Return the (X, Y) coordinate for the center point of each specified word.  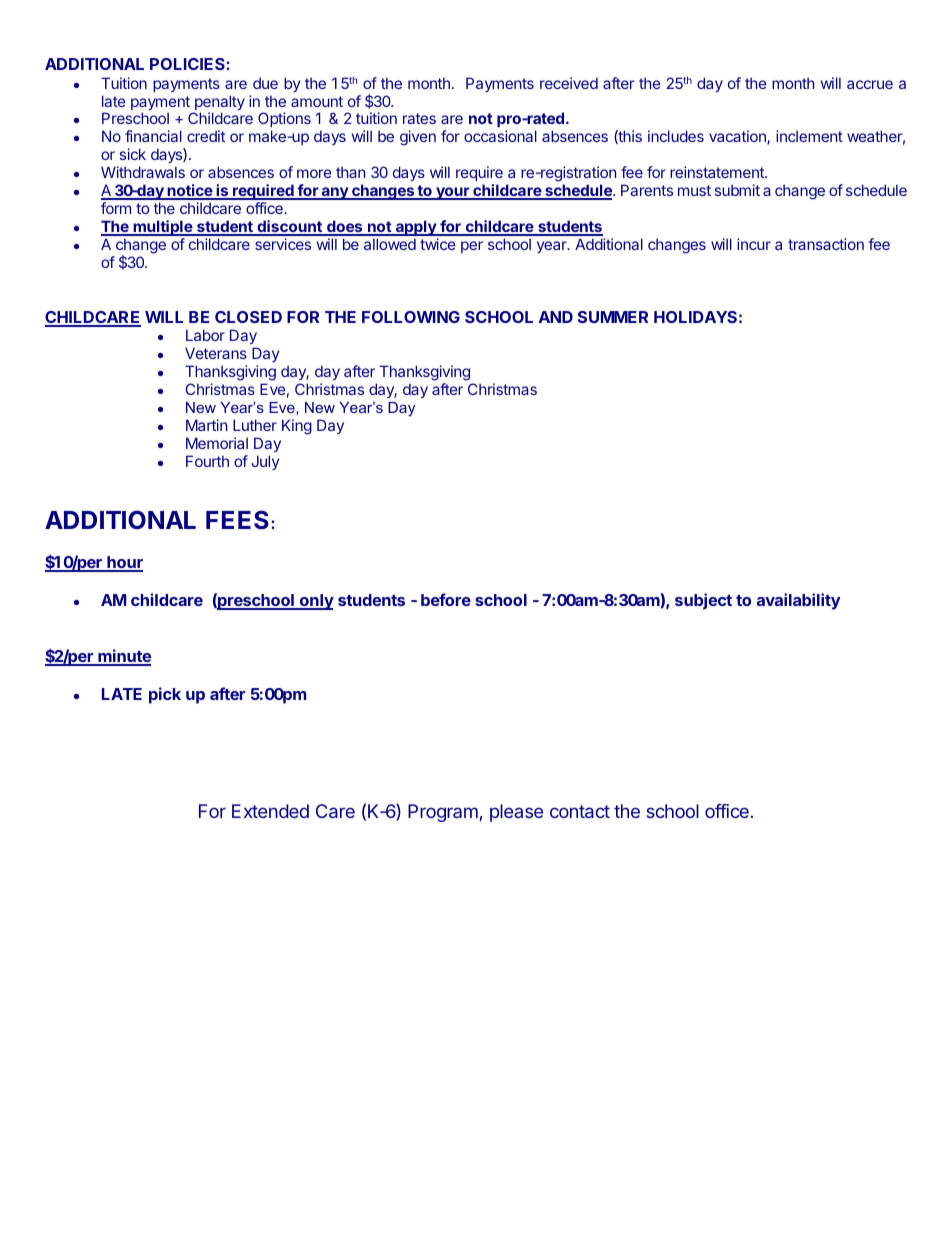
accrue (870, 84)
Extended (270, 811)
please (516, 813)
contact (580, 811)
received (569, 83)
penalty (219, 104)
